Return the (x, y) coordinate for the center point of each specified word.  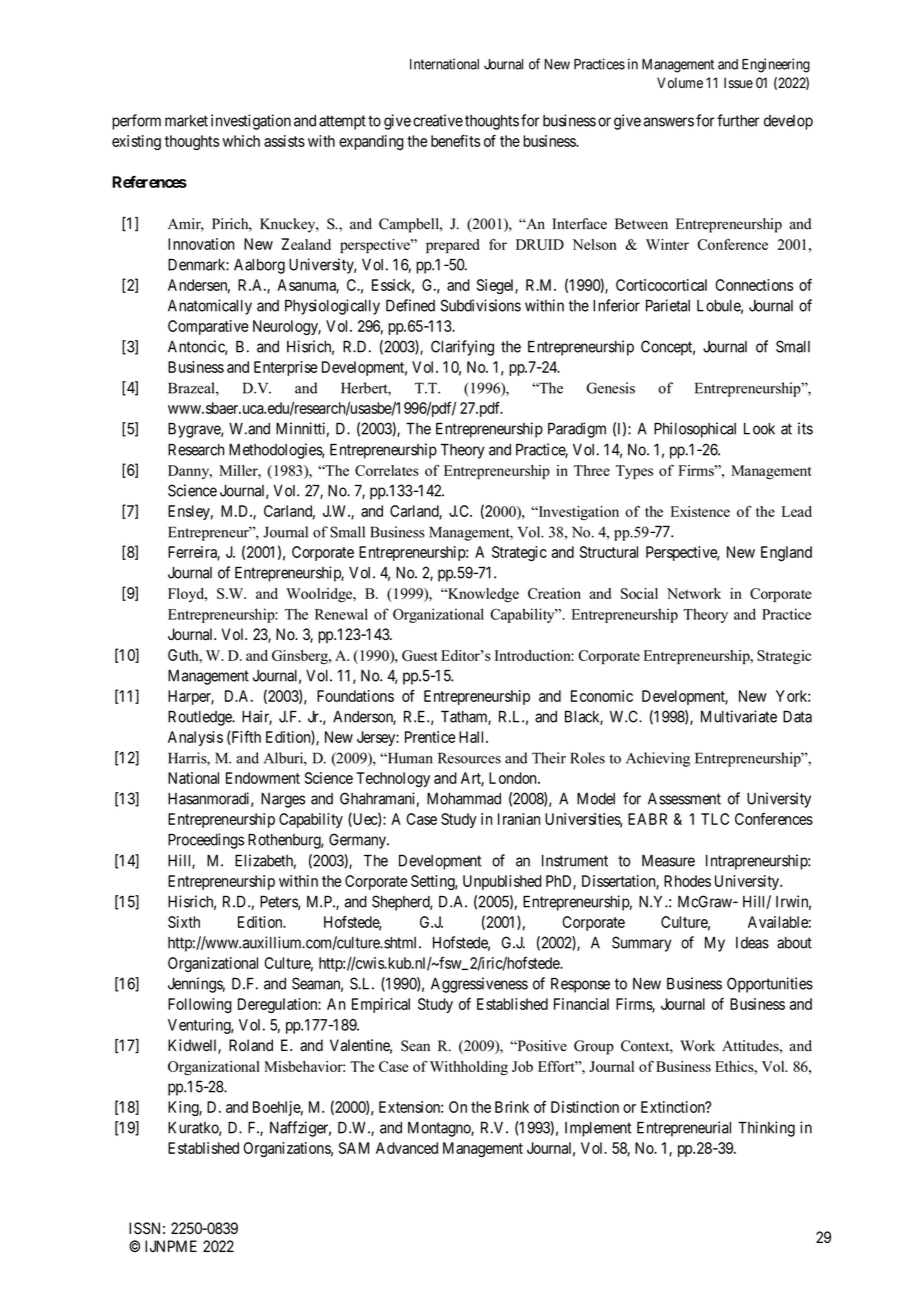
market (186, 121)
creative (438, 120)
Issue (738, 83)
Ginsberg (301, 657)
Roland (251, 1045)
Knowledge (482, 595)
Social (639, 593)
